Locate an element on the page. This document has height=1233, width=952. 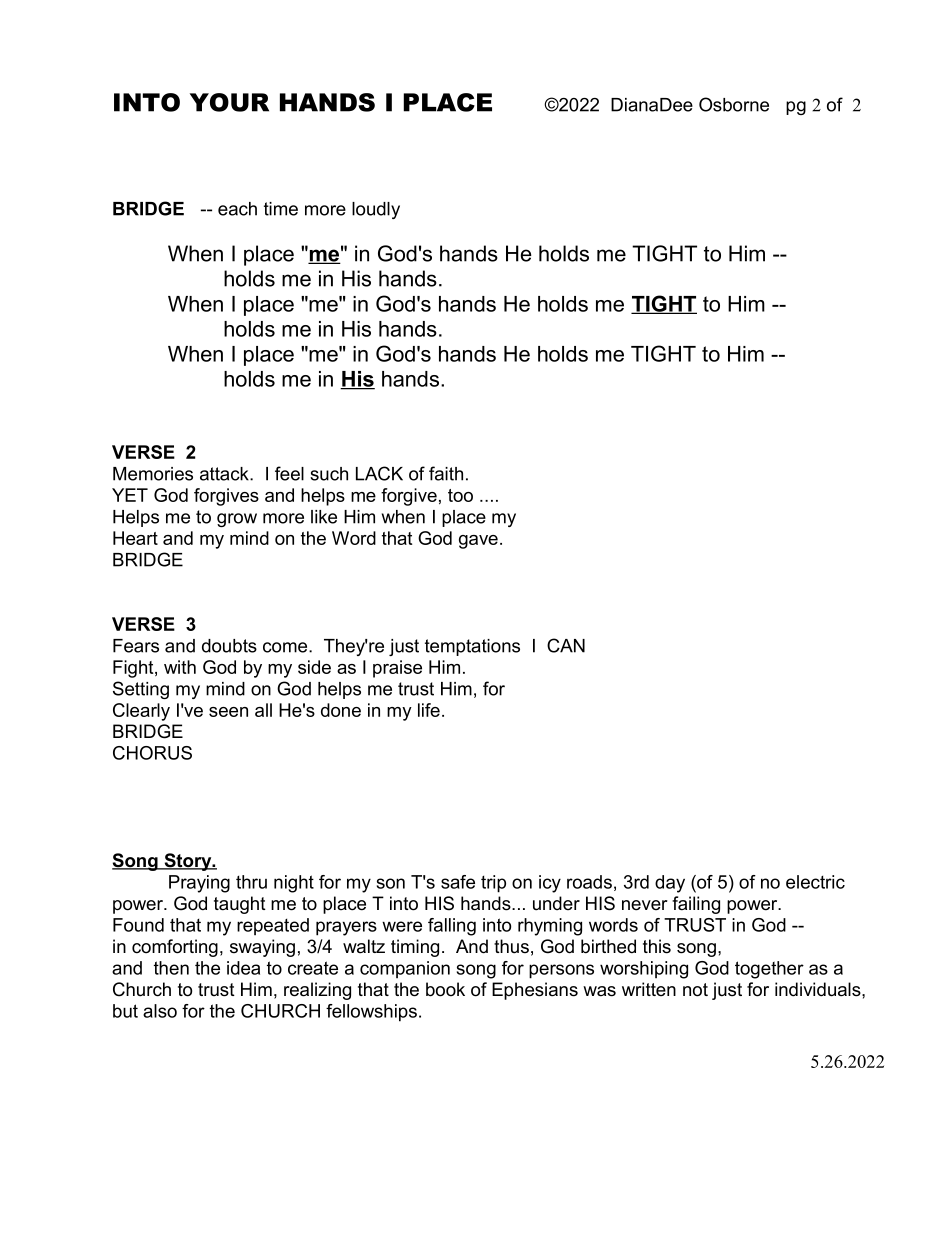
faith is located at coordinates (446, 473).
